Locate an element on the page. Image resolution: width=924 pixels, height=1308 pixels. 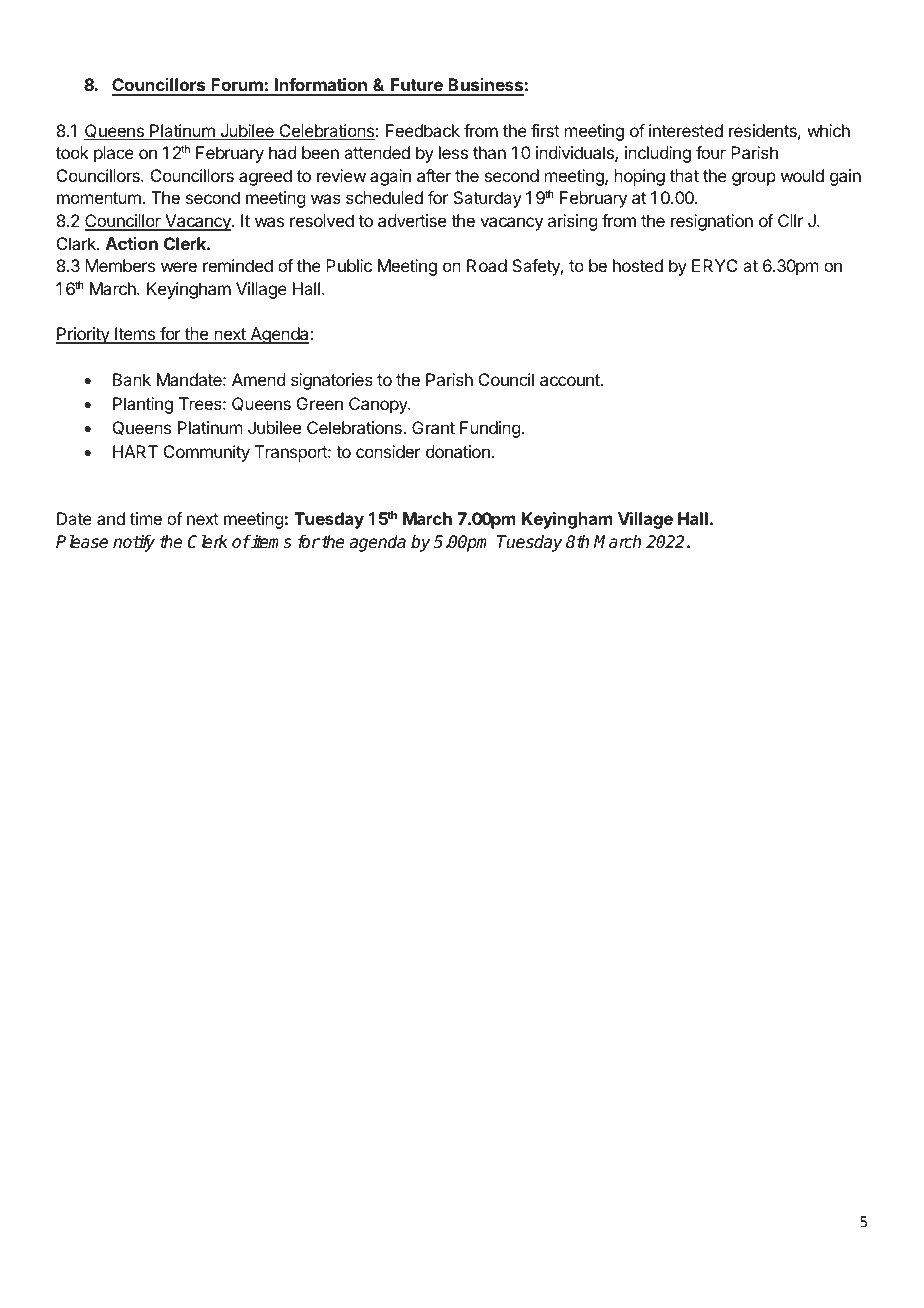
Future is located at coordinates (417, 86).
